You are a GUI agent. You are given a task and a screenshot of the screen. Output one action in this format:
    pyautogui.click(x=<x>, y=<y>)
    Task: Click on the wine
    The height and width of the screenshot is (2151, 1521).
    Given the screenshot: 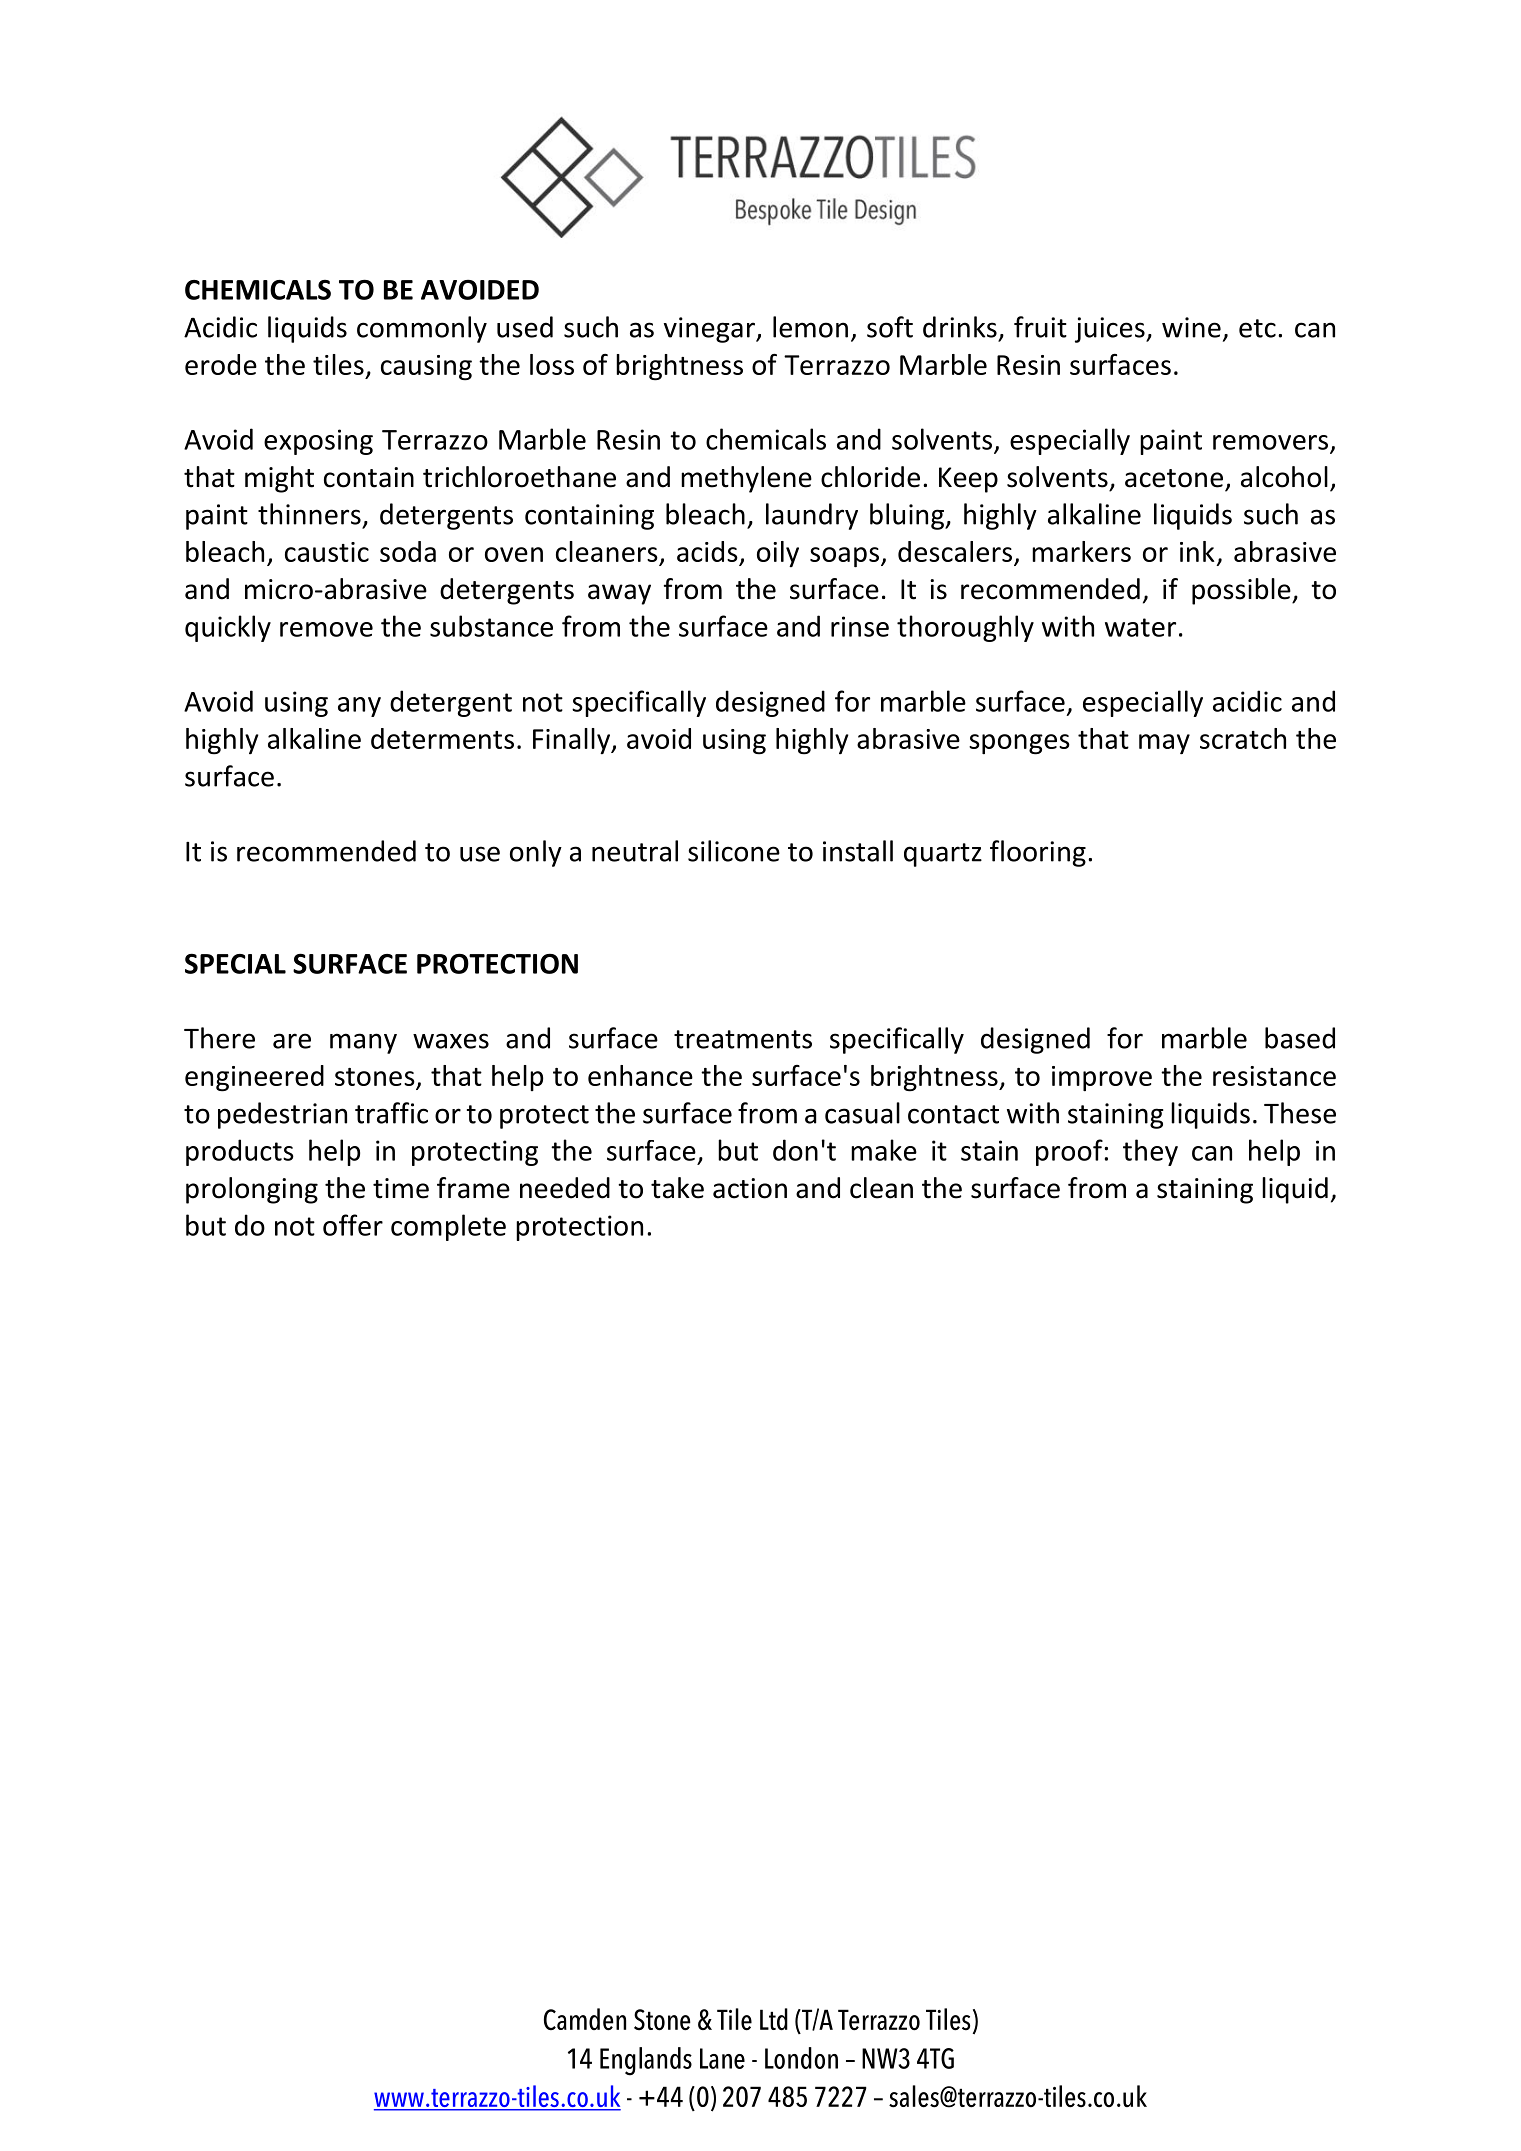 What is the action you would take?
    pyautogui.click(x=1191, y=327)
